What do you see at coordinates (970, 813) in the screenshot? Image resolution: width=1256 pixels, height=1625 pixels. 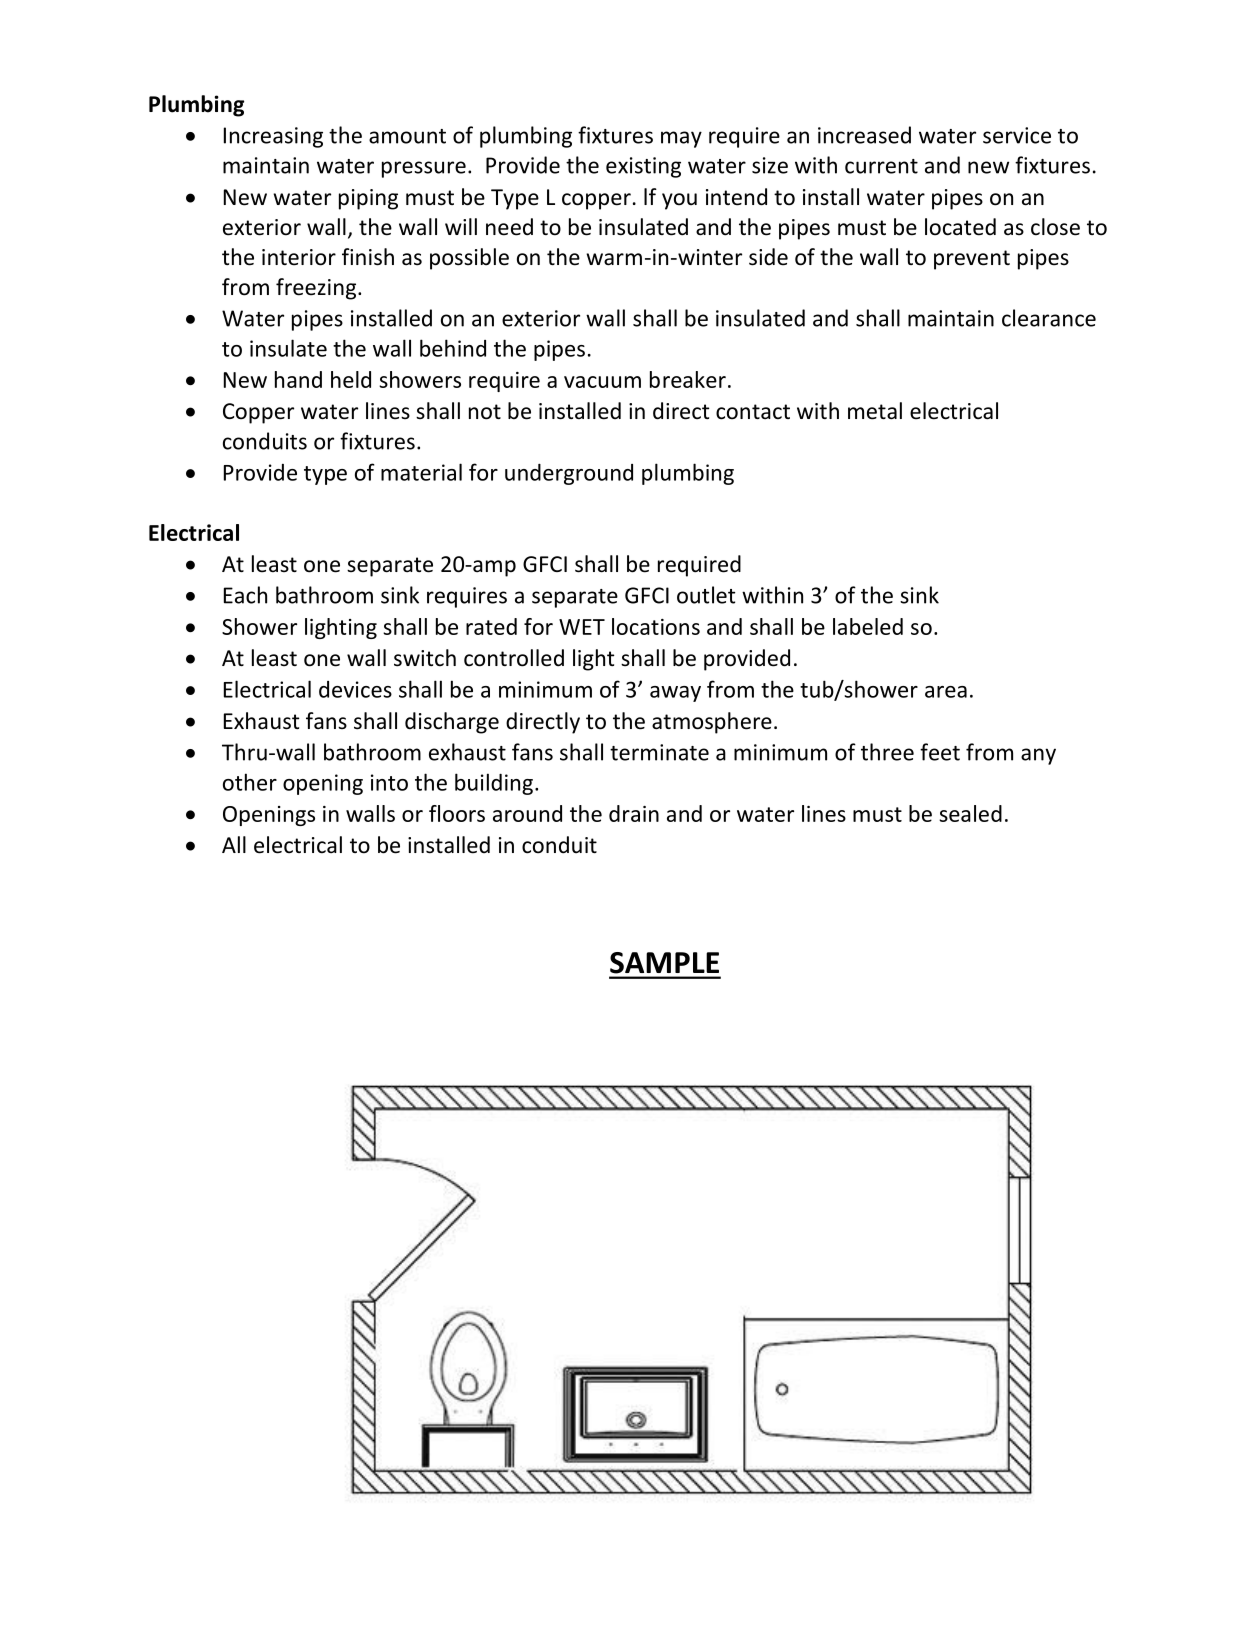 I see `sealed` at bounding box center [970, 813].
